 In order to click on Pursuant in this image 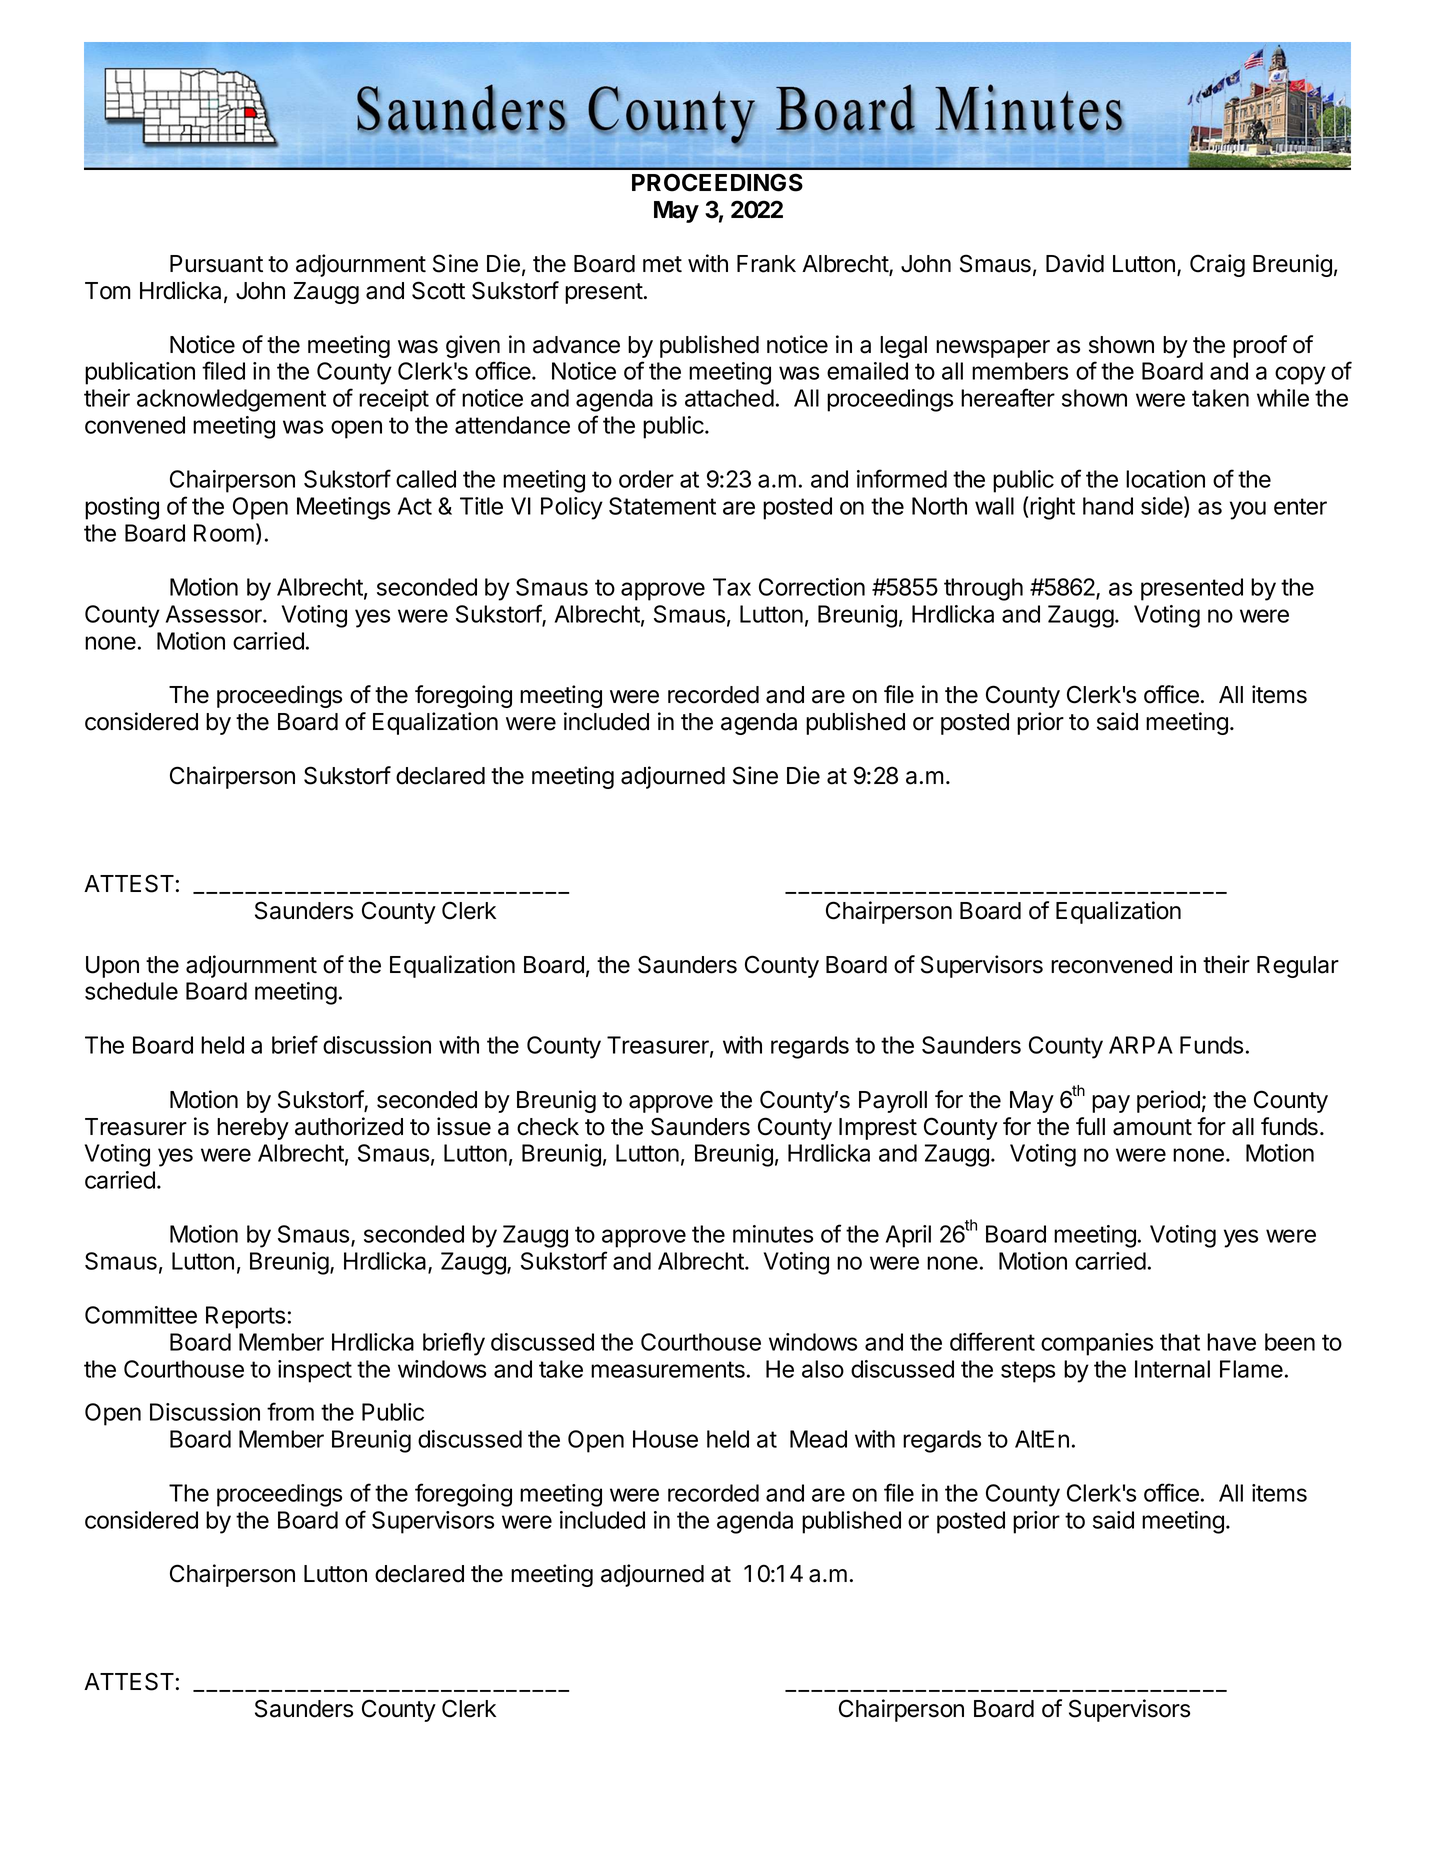, I will do `click(216, 264)`.
